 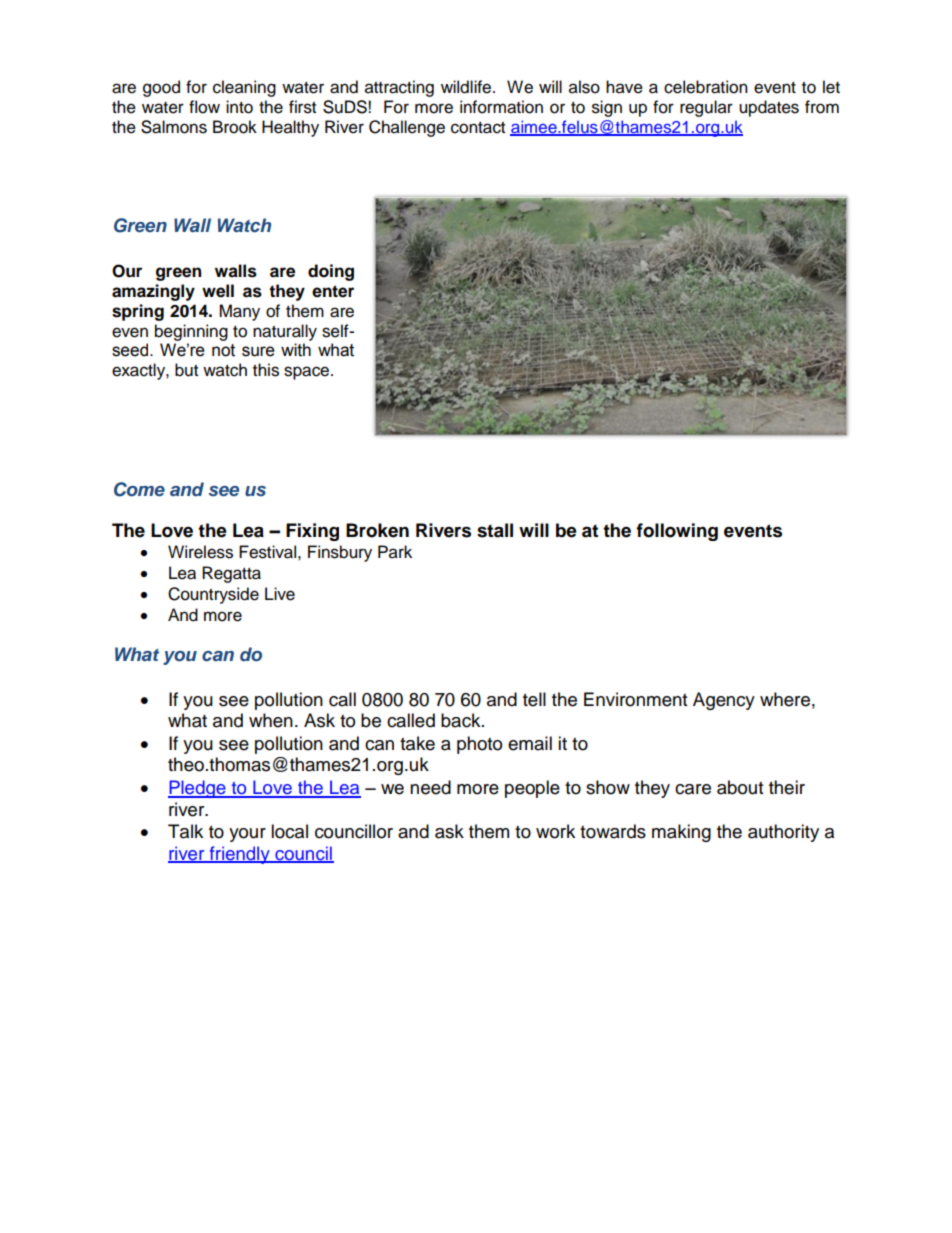 I want to click on space, so click(x=308, y=373).
